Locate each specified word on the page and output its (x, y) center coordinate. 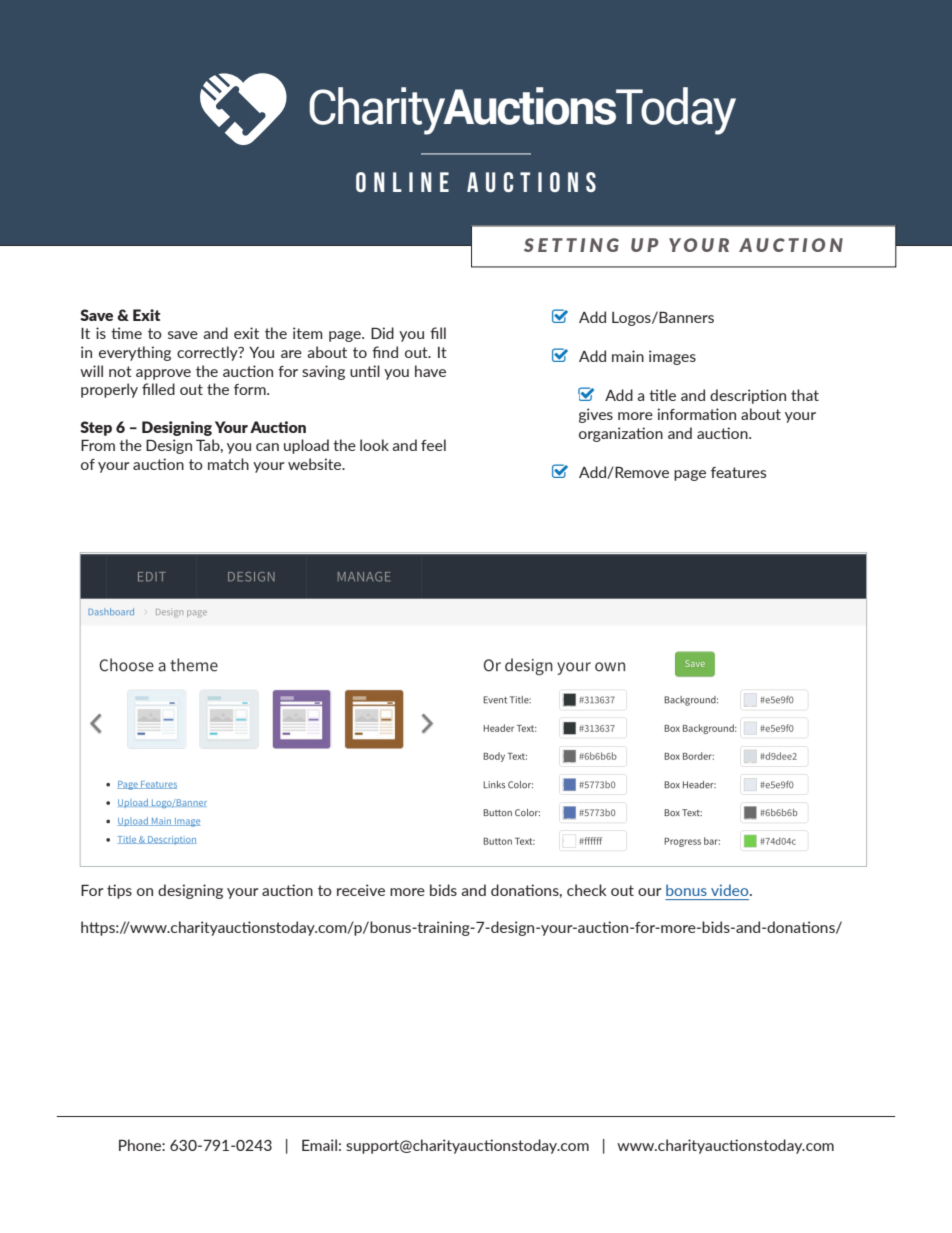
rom (101, 447)
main (628, 356)
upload (306, 446)
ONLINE (402, 182)
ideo (734, 890)
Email (319, 1145)
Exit (146, 315)
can (267, 447)
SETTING (571, 245)
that (805, 395)
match (228, 464)
